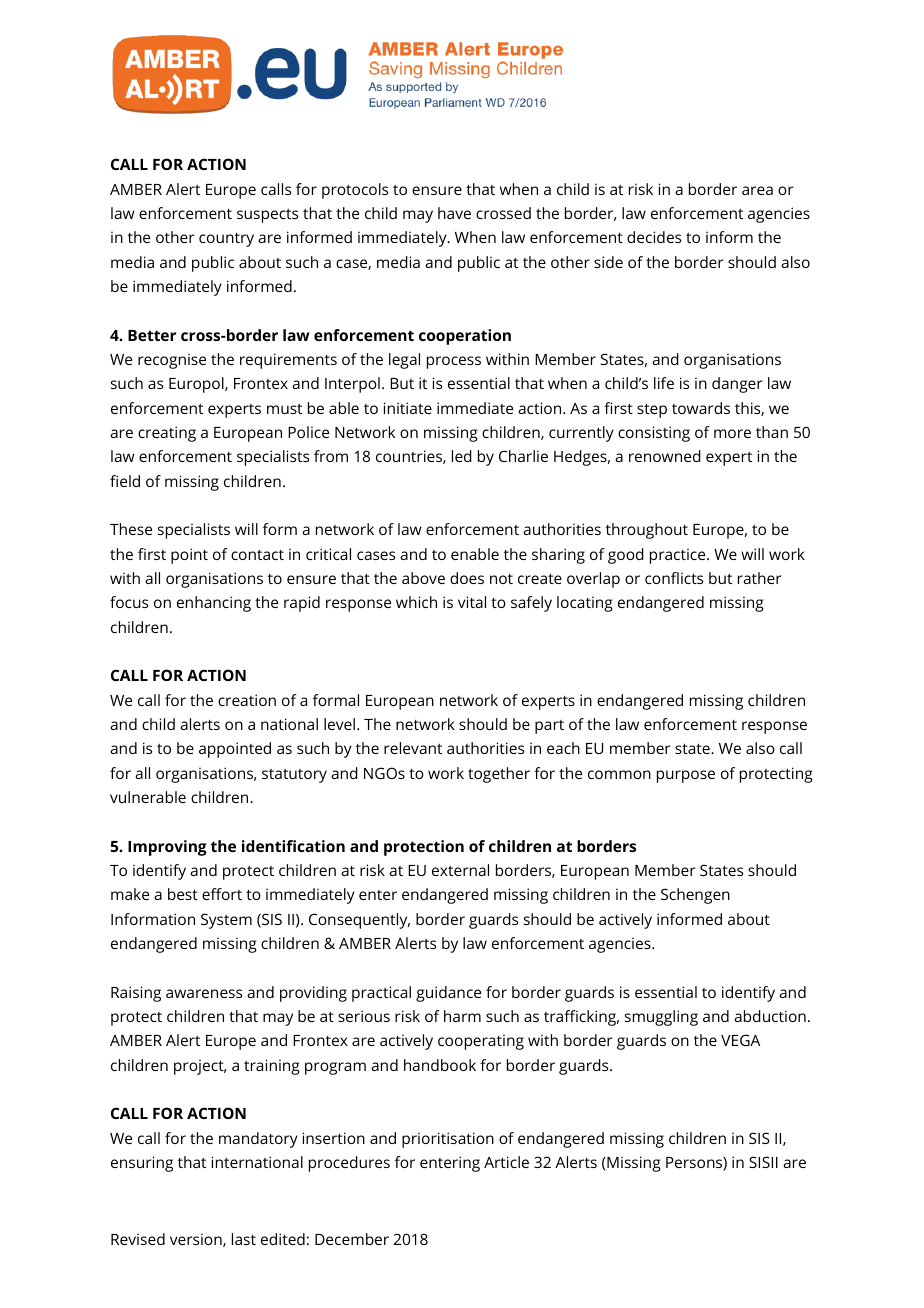 This screenshot has width=924, height=1308. I want to click on enhancing, so click(214, 604).
